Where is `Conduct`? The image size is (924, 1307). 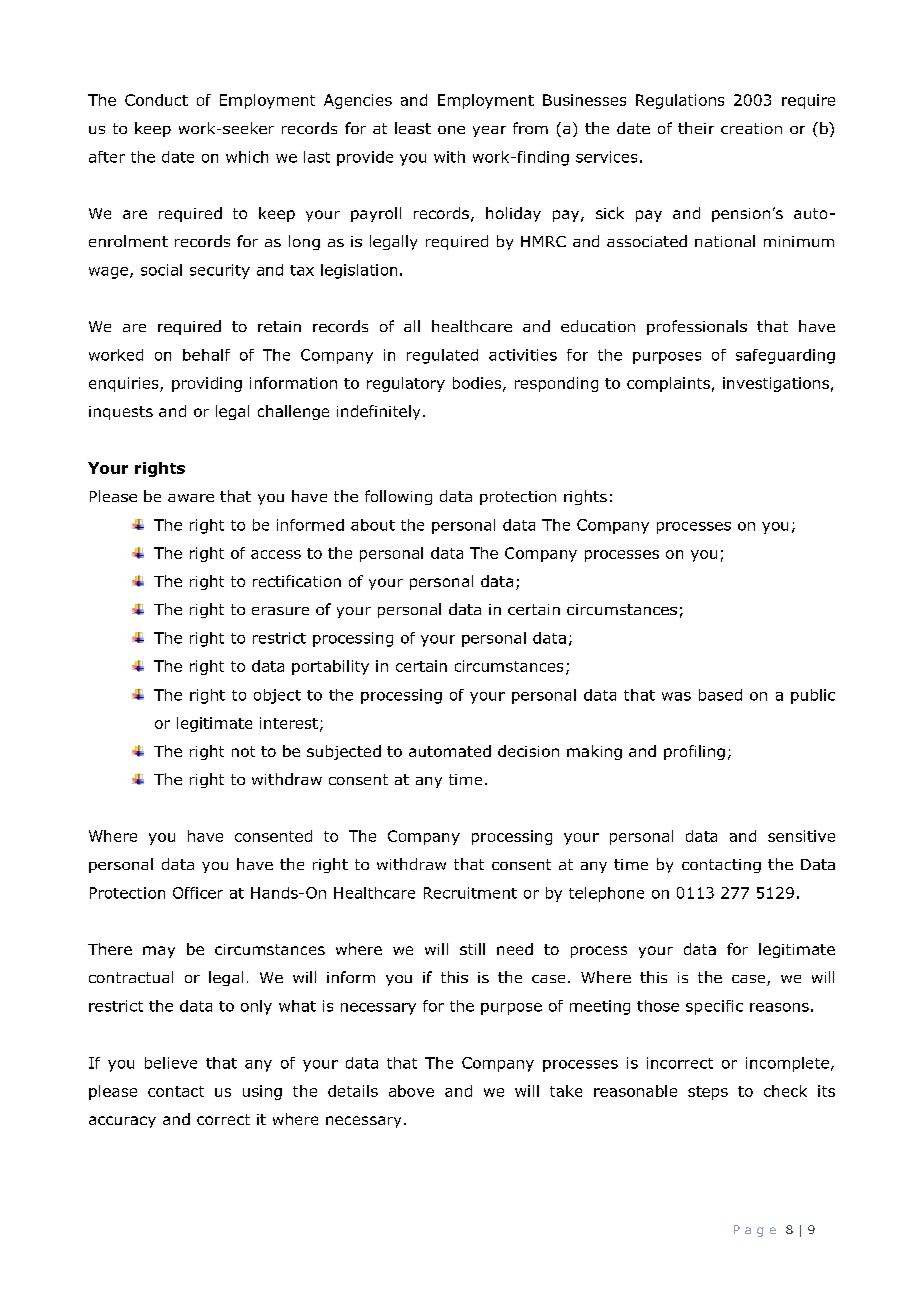 Conduct is located at coordinates (156, 100).
